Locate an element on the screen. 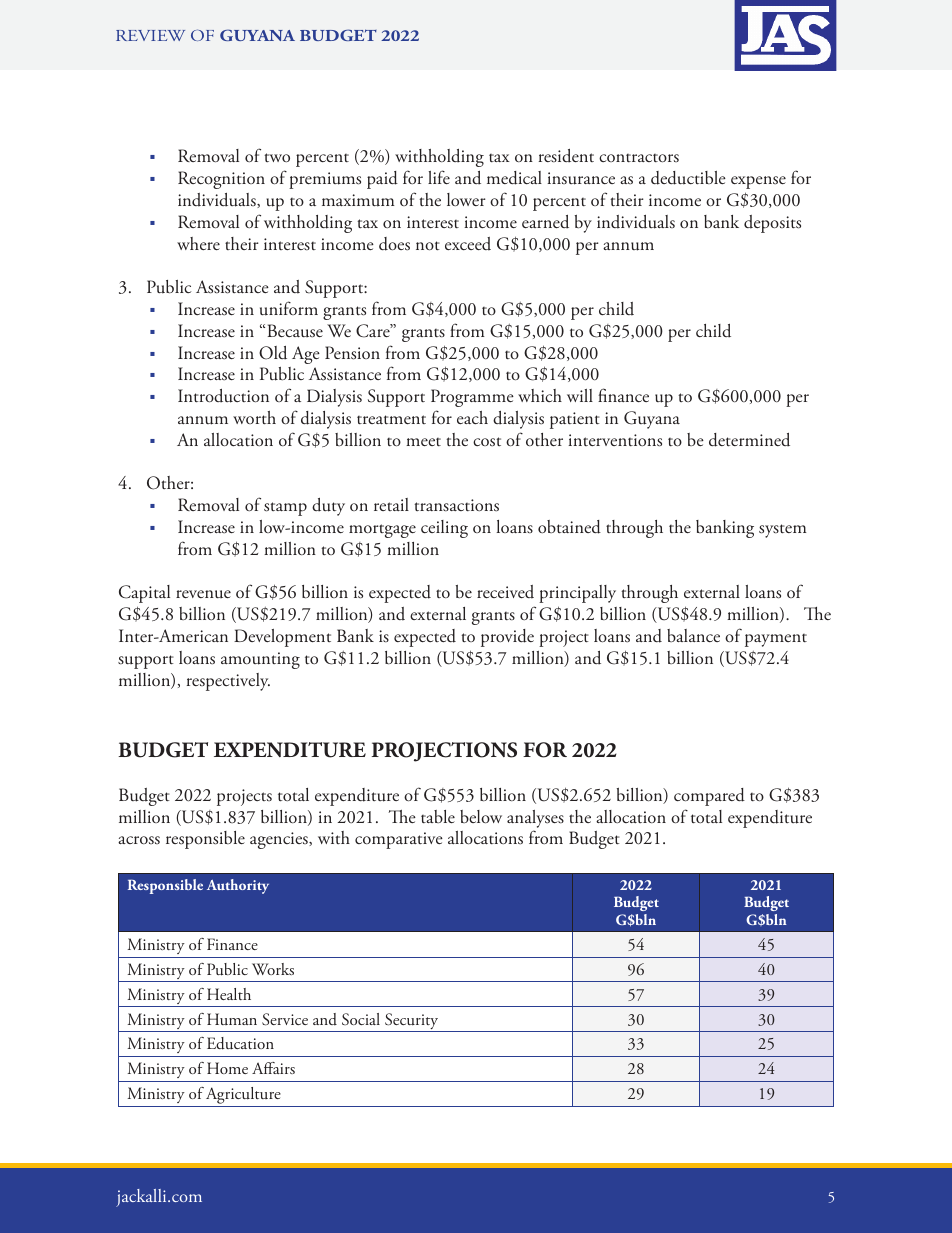 The width and height of the screenshot is (952, 1233). Home is located at coordinates (227, 1068).
